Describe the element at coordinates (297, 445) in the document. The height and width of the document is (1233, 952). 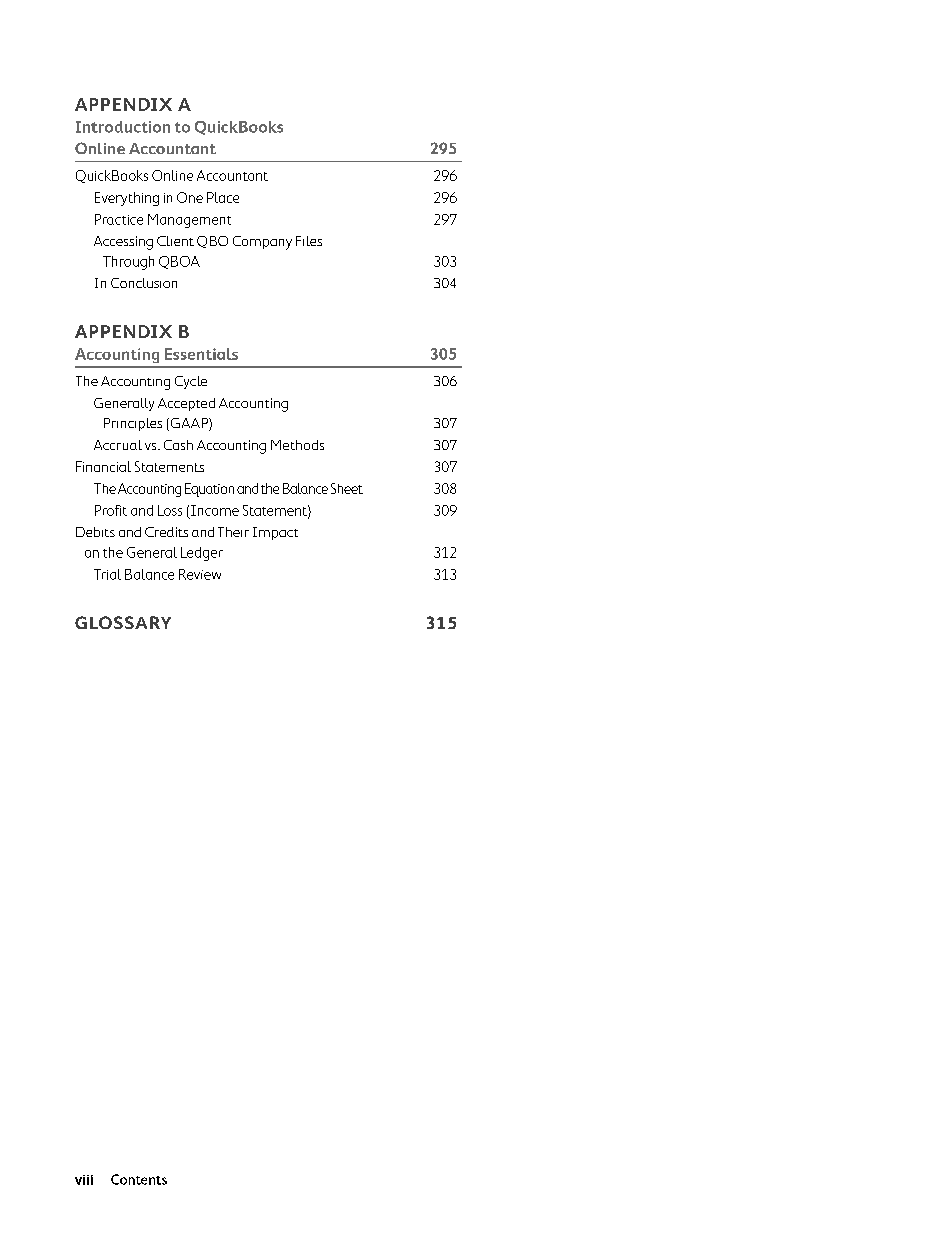
I see `Methods` at that location.
